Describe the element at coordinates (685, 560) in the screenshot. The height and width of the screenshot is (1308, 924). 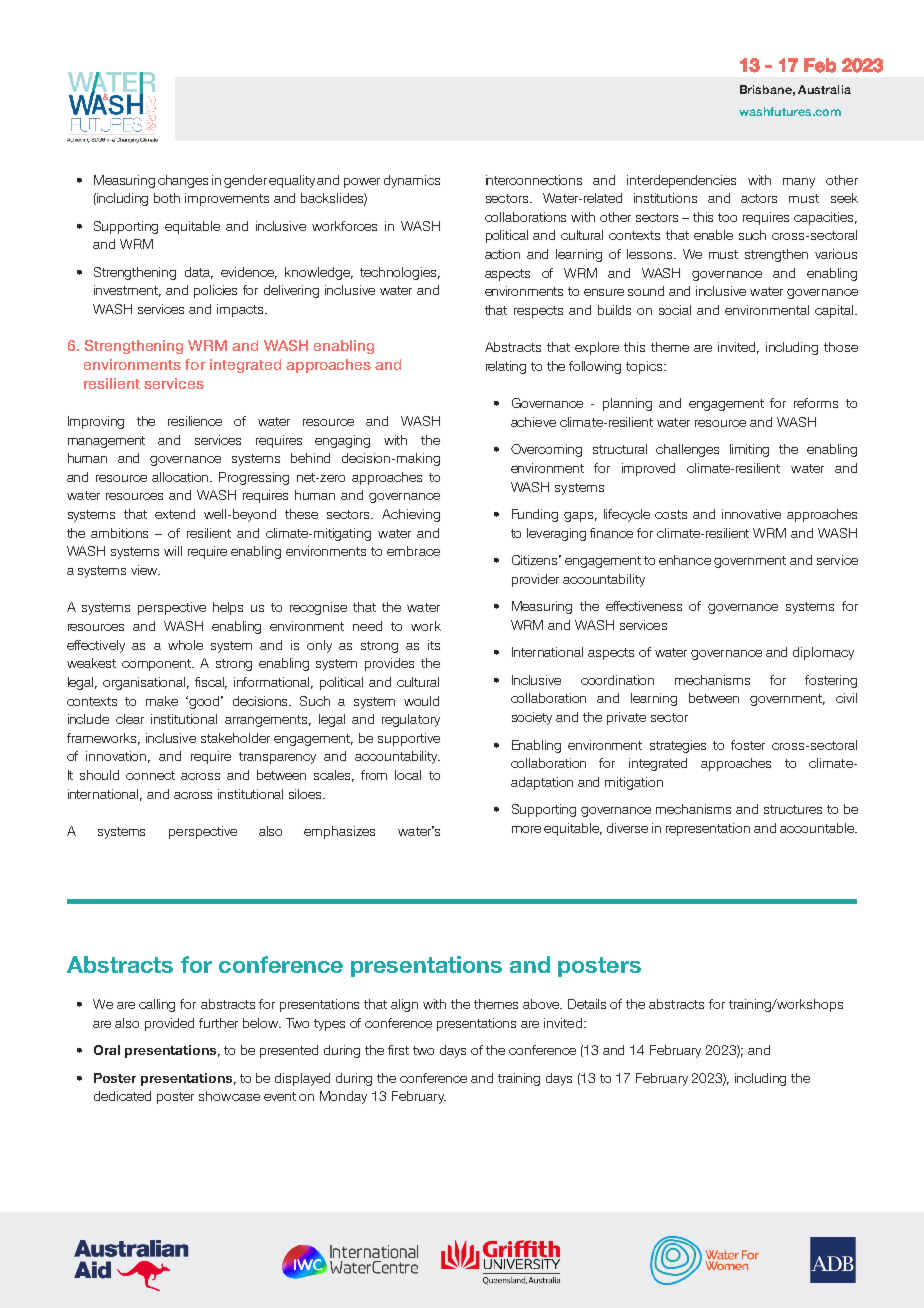
I see `enhance` at that location.
